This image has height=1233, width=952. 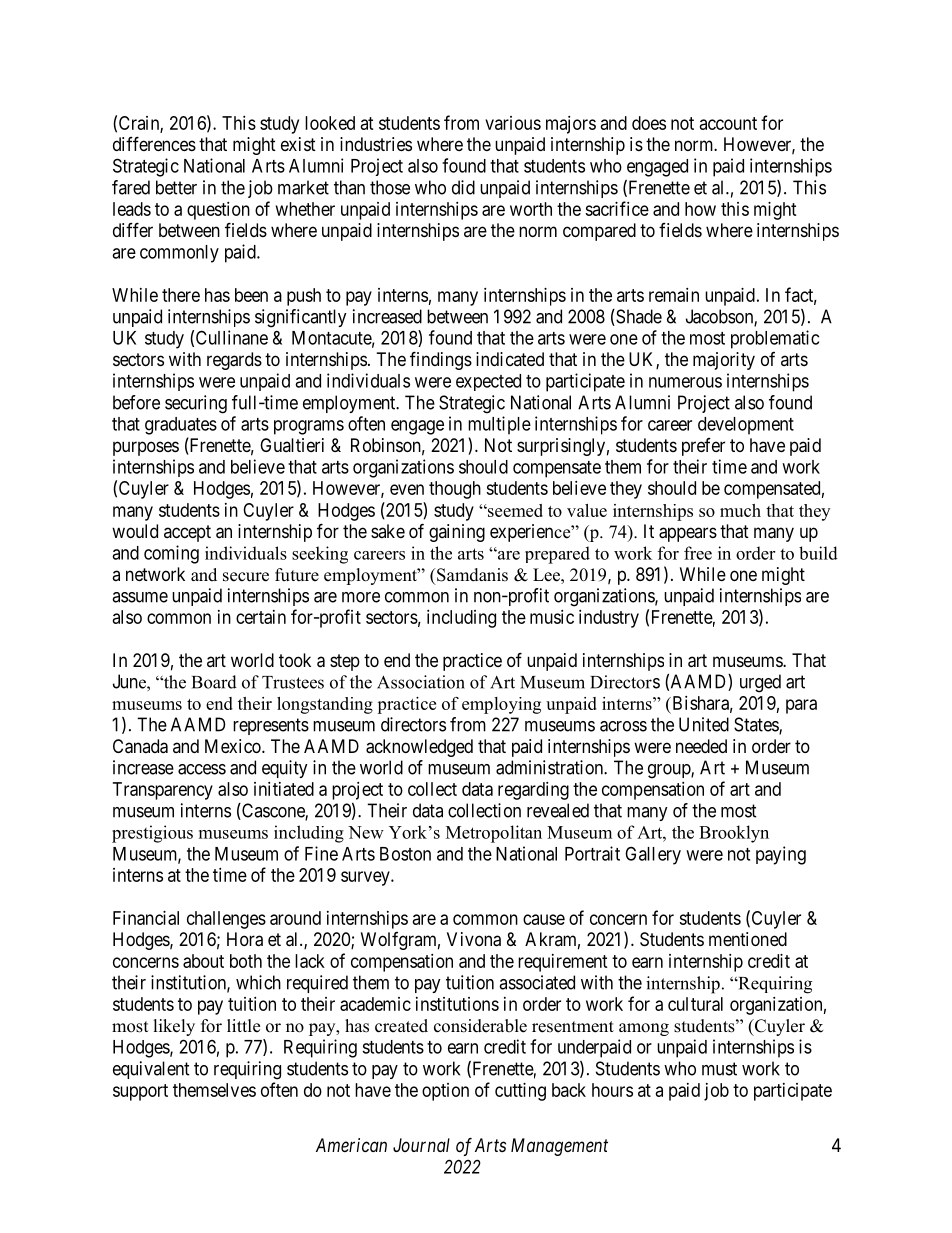 I want to click on music, so click(x=552, y=617).
